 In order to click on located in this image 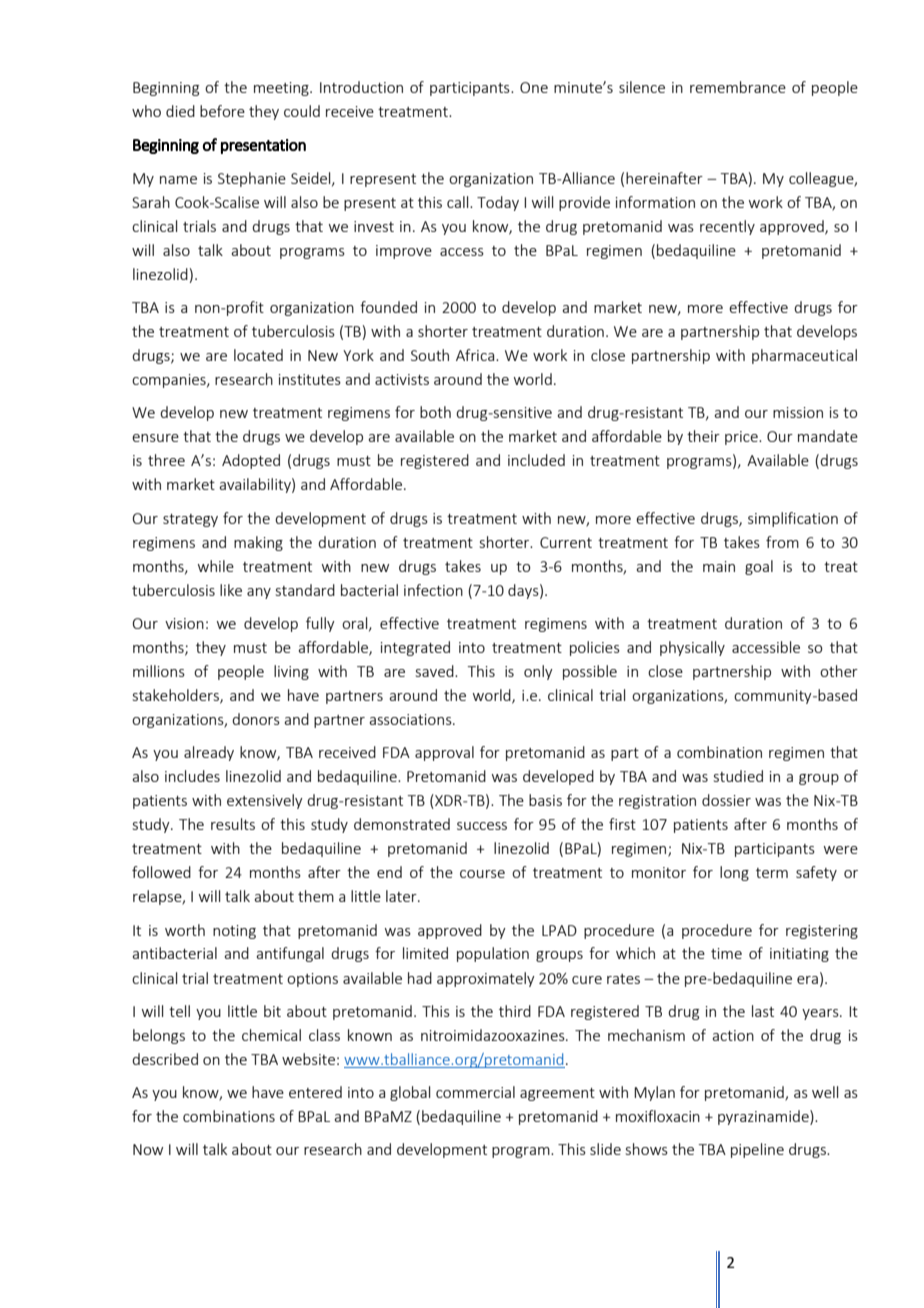, I will do `click(258, 355)`.
